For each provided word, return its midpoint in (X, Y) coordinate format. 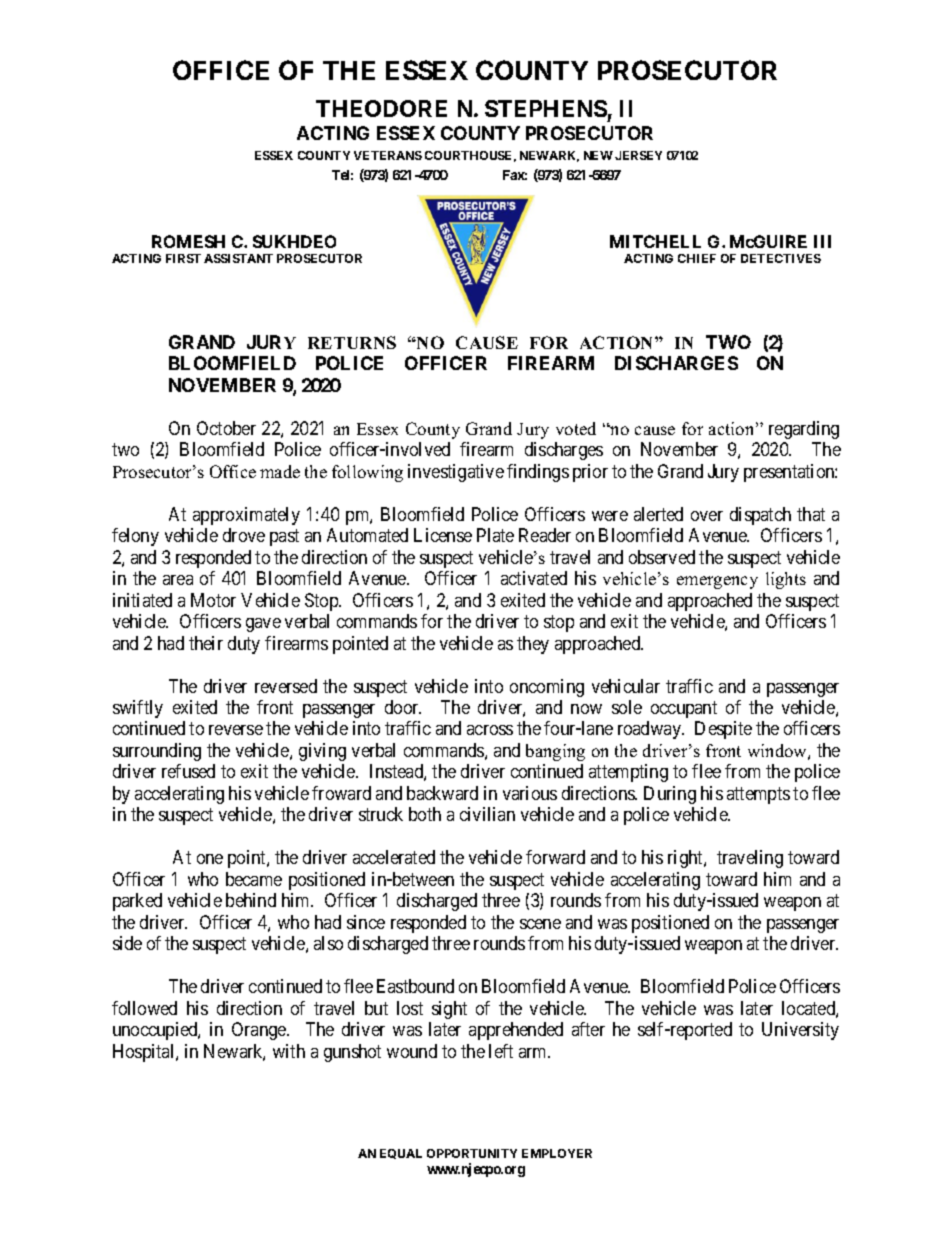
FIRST (183, 258)
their (206, 643)
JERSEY (638, 155)
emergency (717, 582)
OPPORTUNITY (472, 1153)
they (533, 645)
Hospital (145, 1053)
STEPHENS (546, 108)
